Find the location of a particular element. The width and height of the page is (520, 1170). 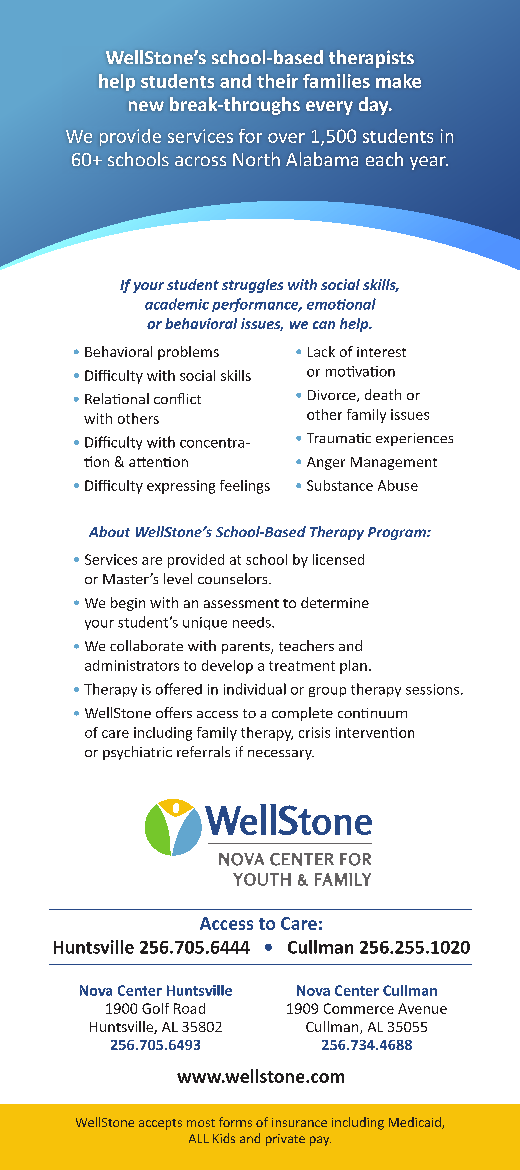

new is located at coordinates (146, 106).
